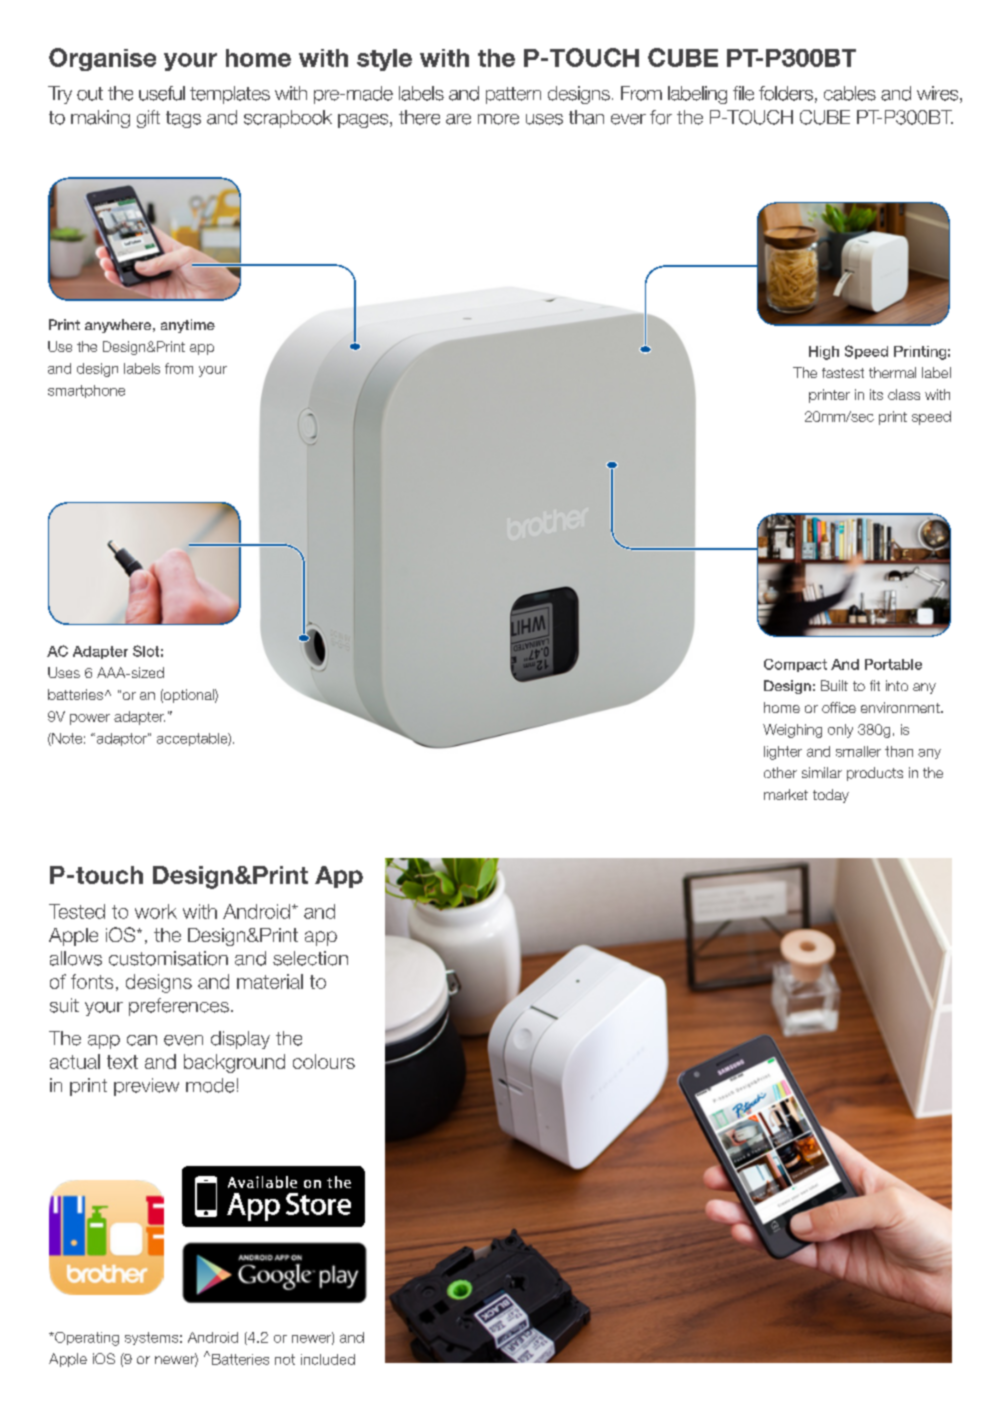 The image size is (998, 1411). Describe the element at coordinates (831, 796) in the image. I see `today` at that location.
